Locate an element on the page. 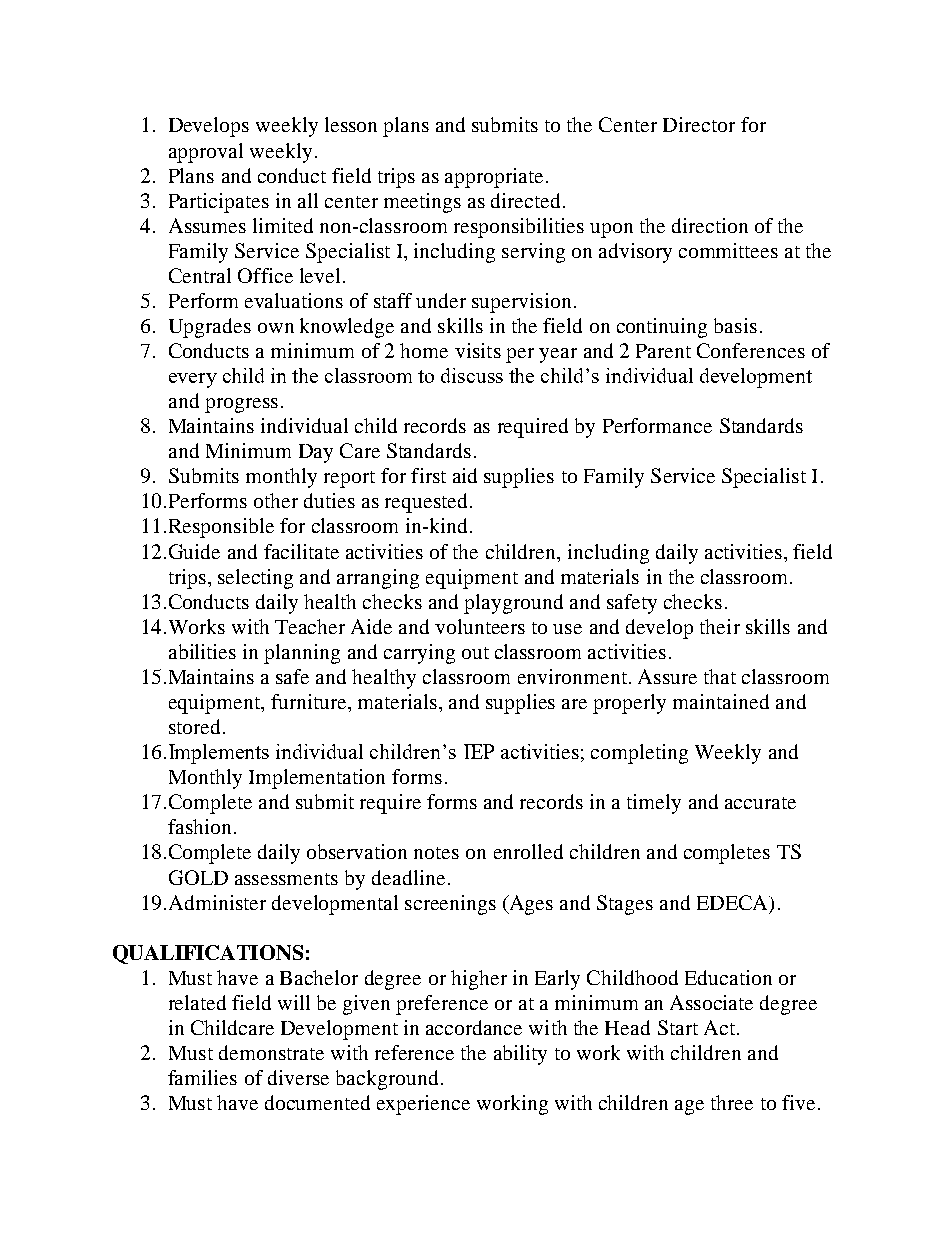 Image resolution: width=952 pixels, height=1233 pixels. Director is located at coordinates (699, 124).
